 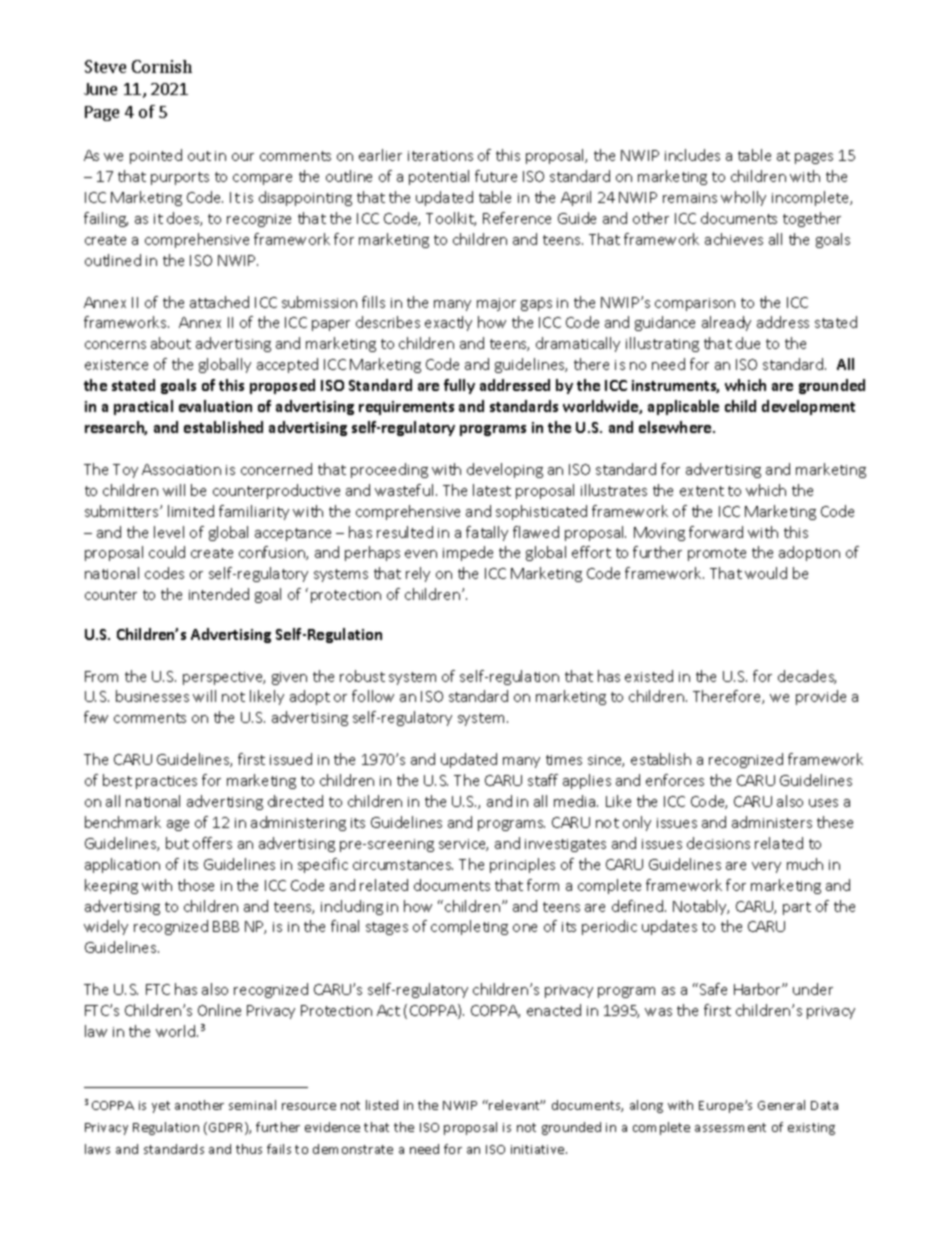 What do you see at coordinates (440, 156) in the image?
I see `iterations` at bounding box center [440, 156].
